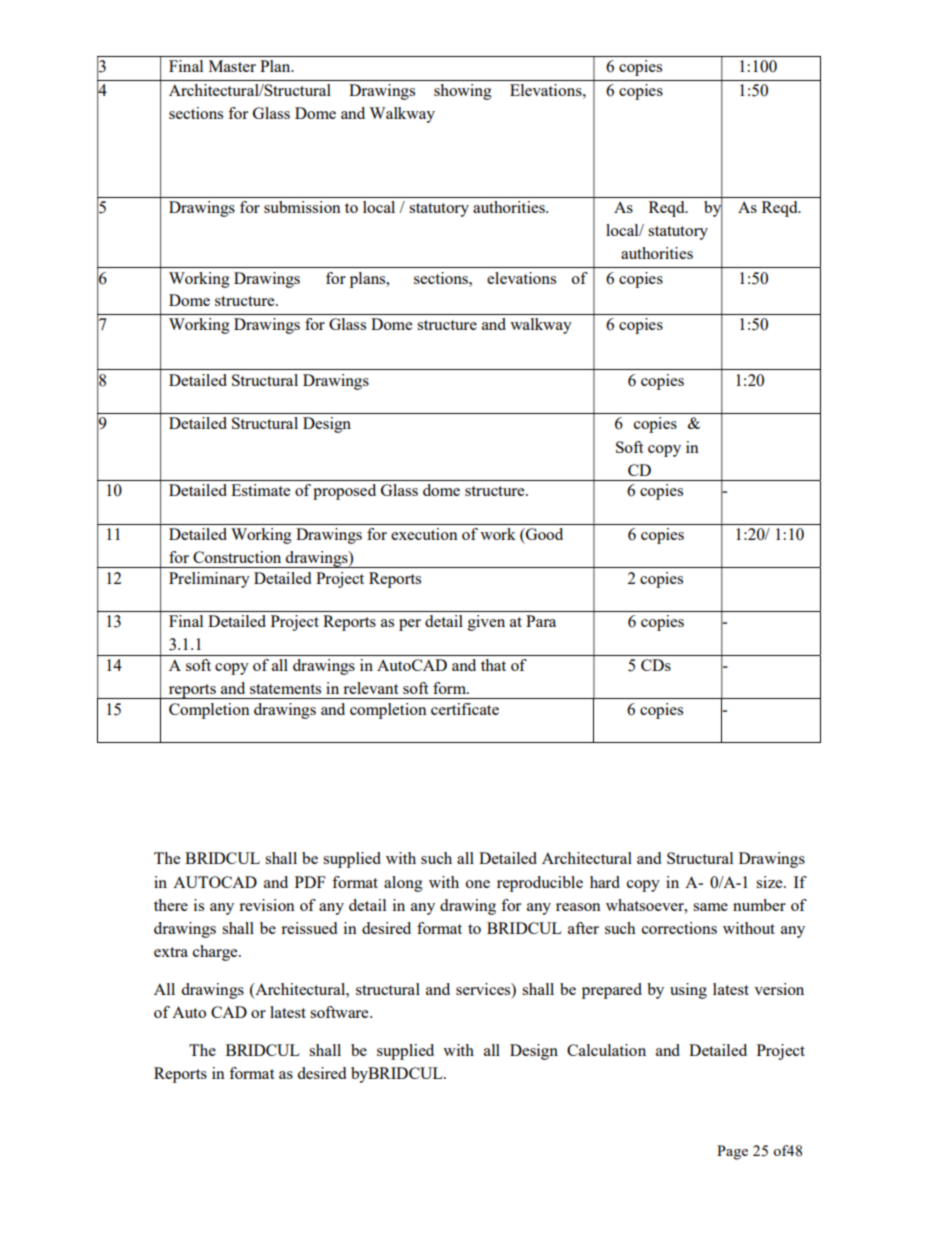 The height and width of the page is (1233, 952). Describe the element at coordinates (486, 623) in the page. I see `given` at that location.
